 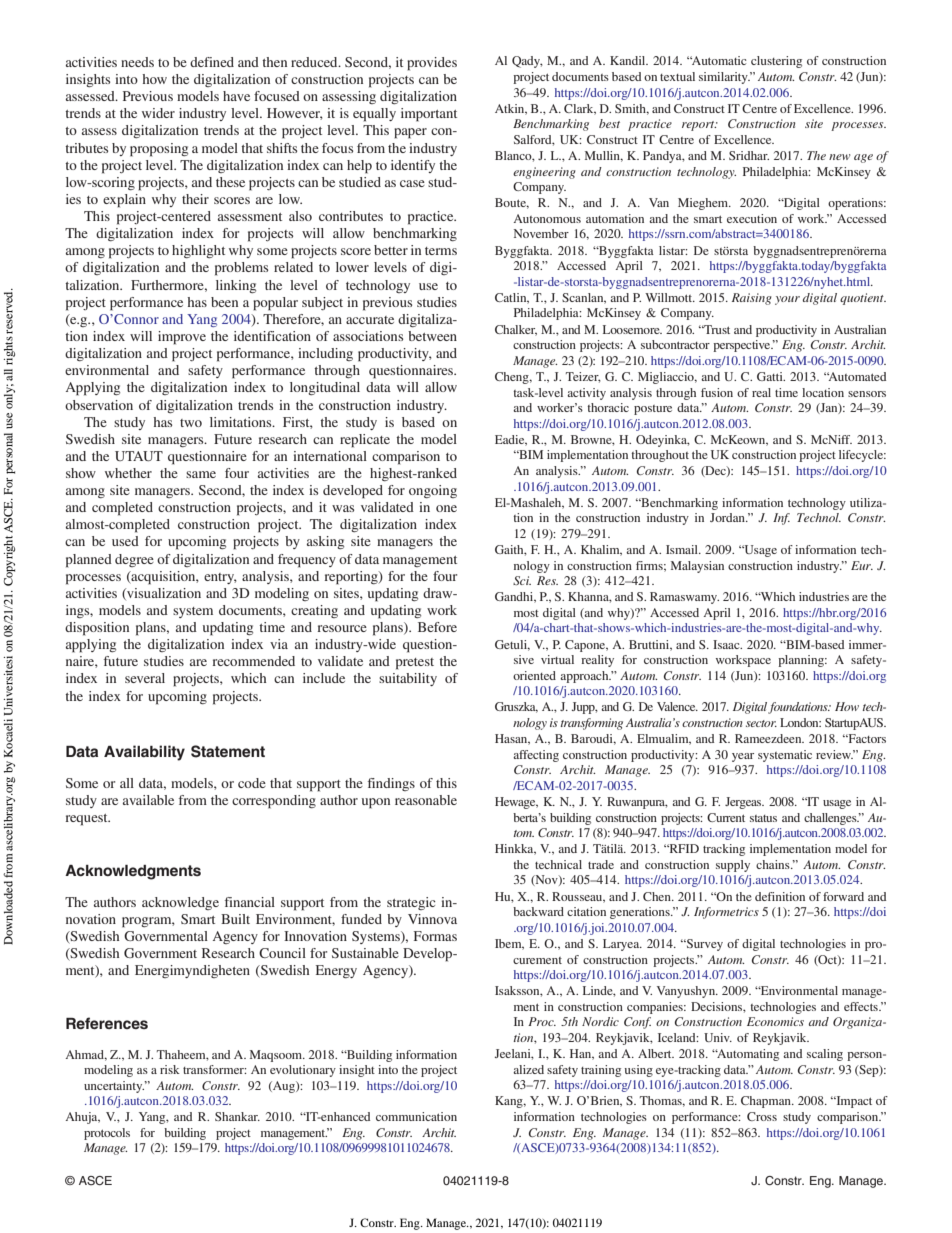 What do you see at coordinates (511, 109) in the image?
I see `Atkin` at bounding box center [511, 109].
